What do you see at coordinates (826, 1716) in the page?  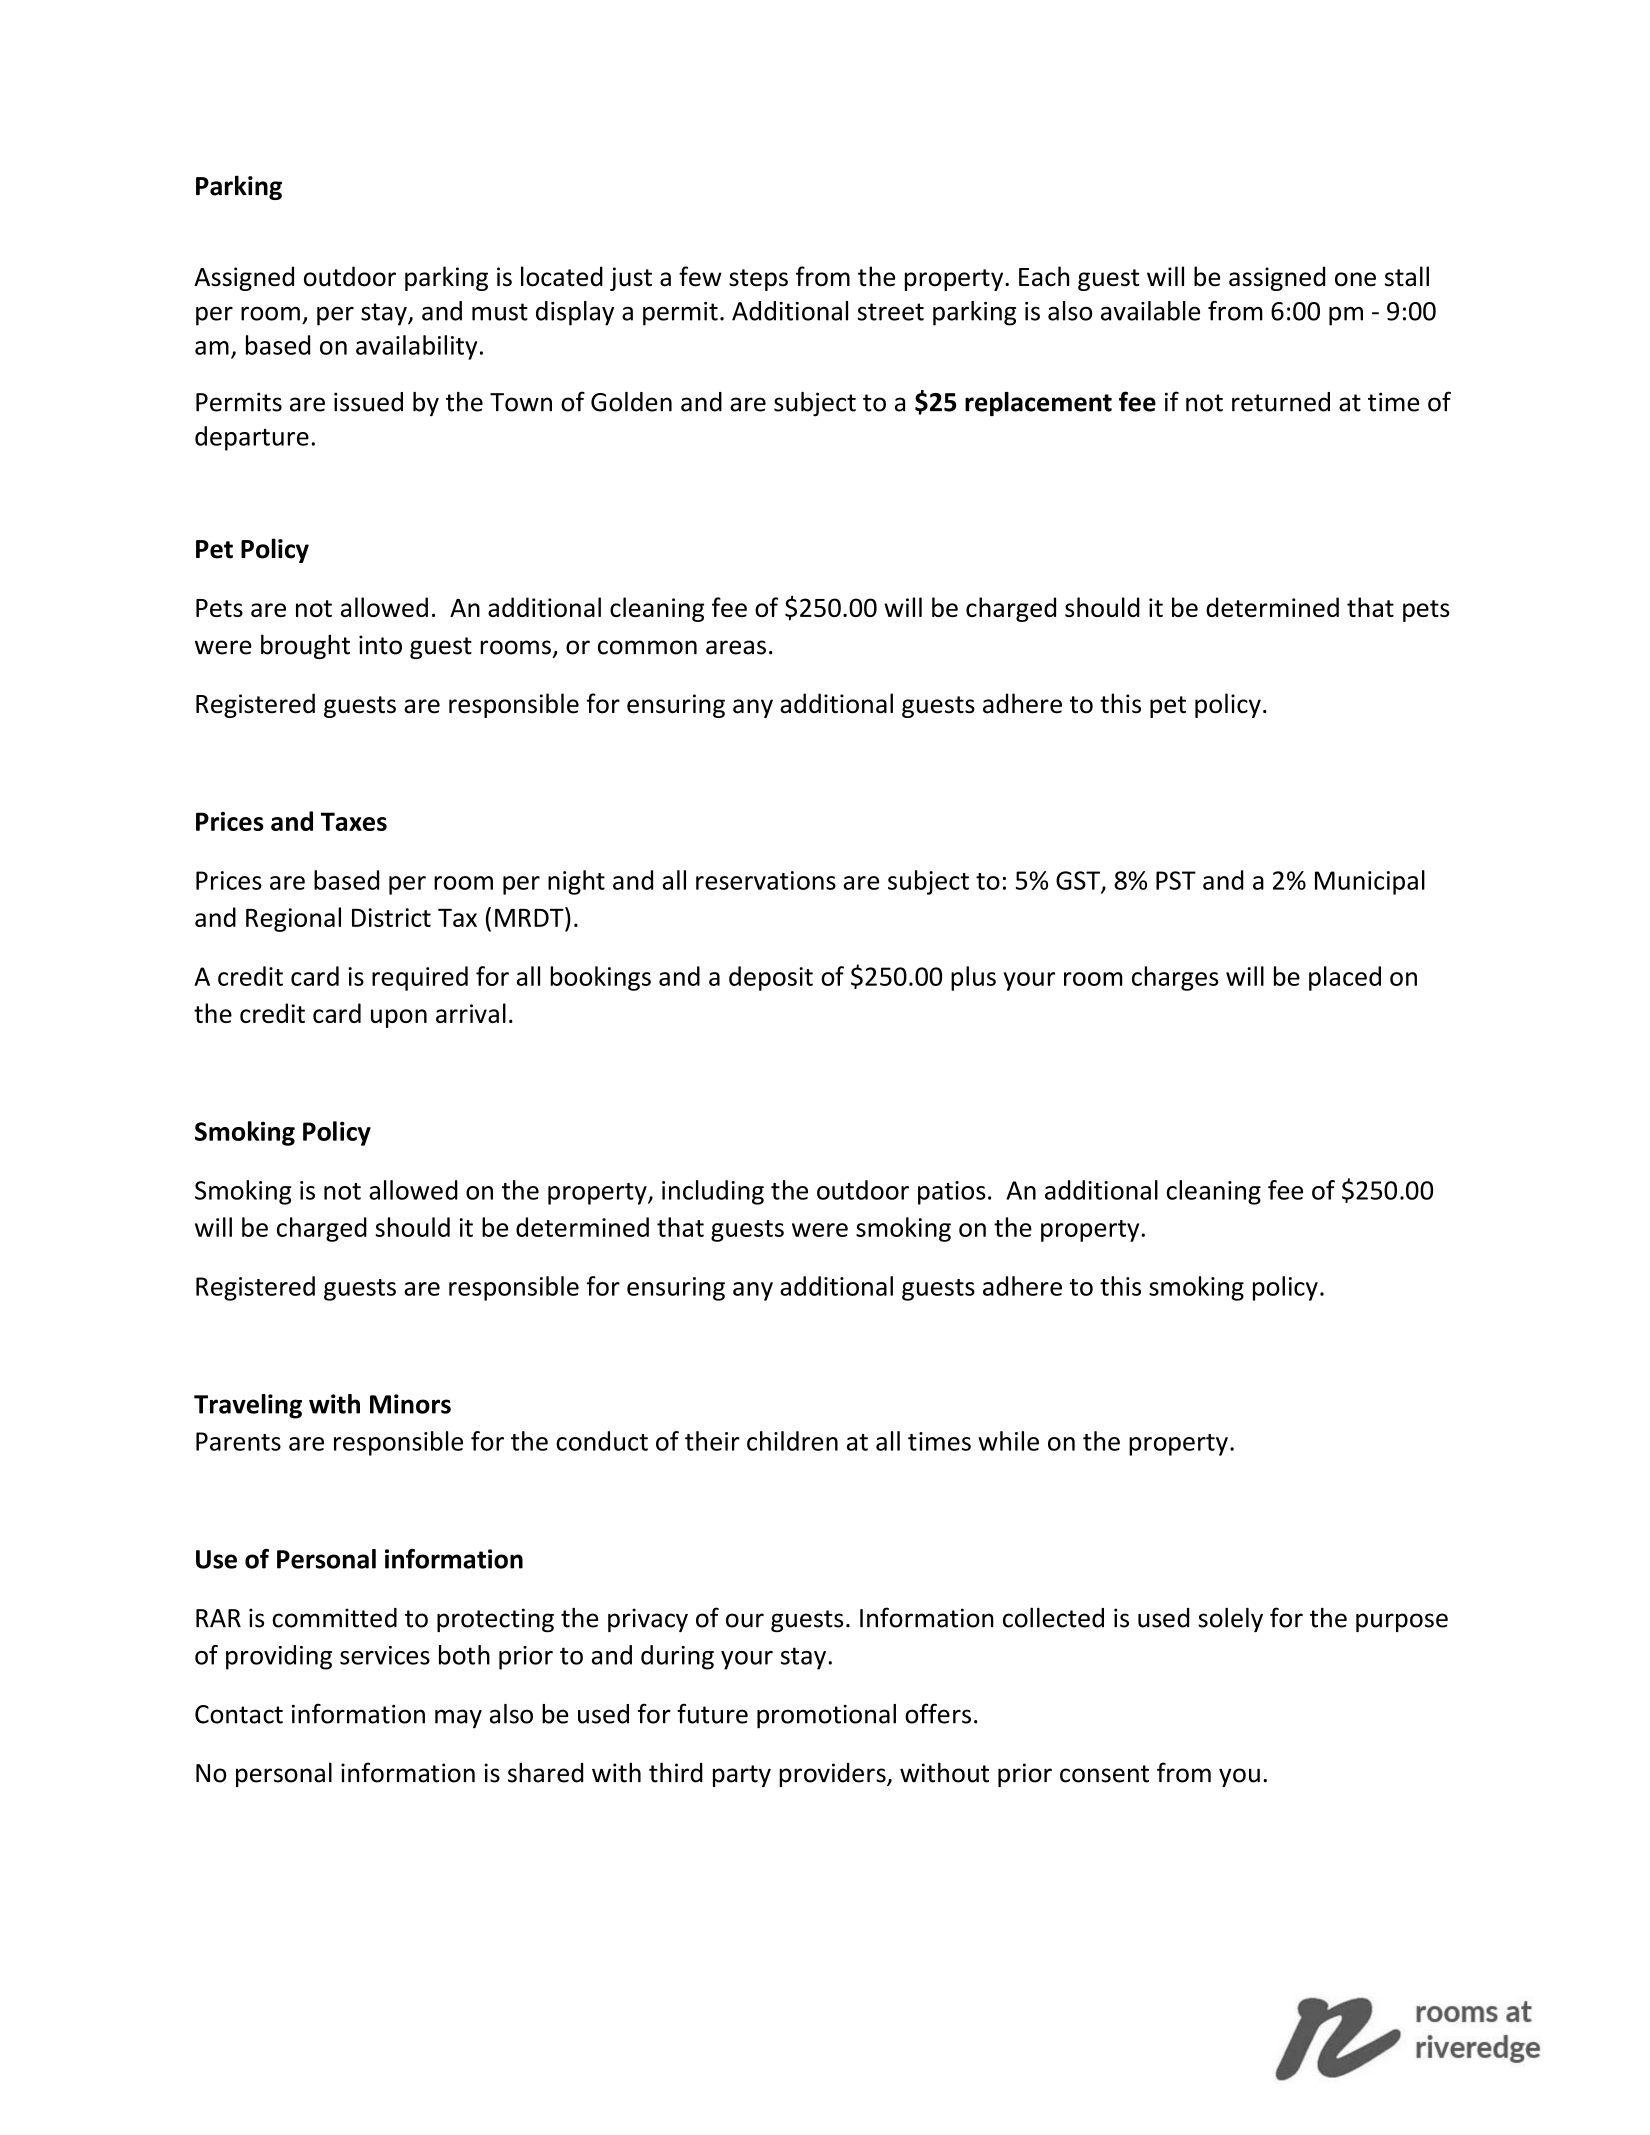 I see `promotional` at bounding box center [826, 1716].
